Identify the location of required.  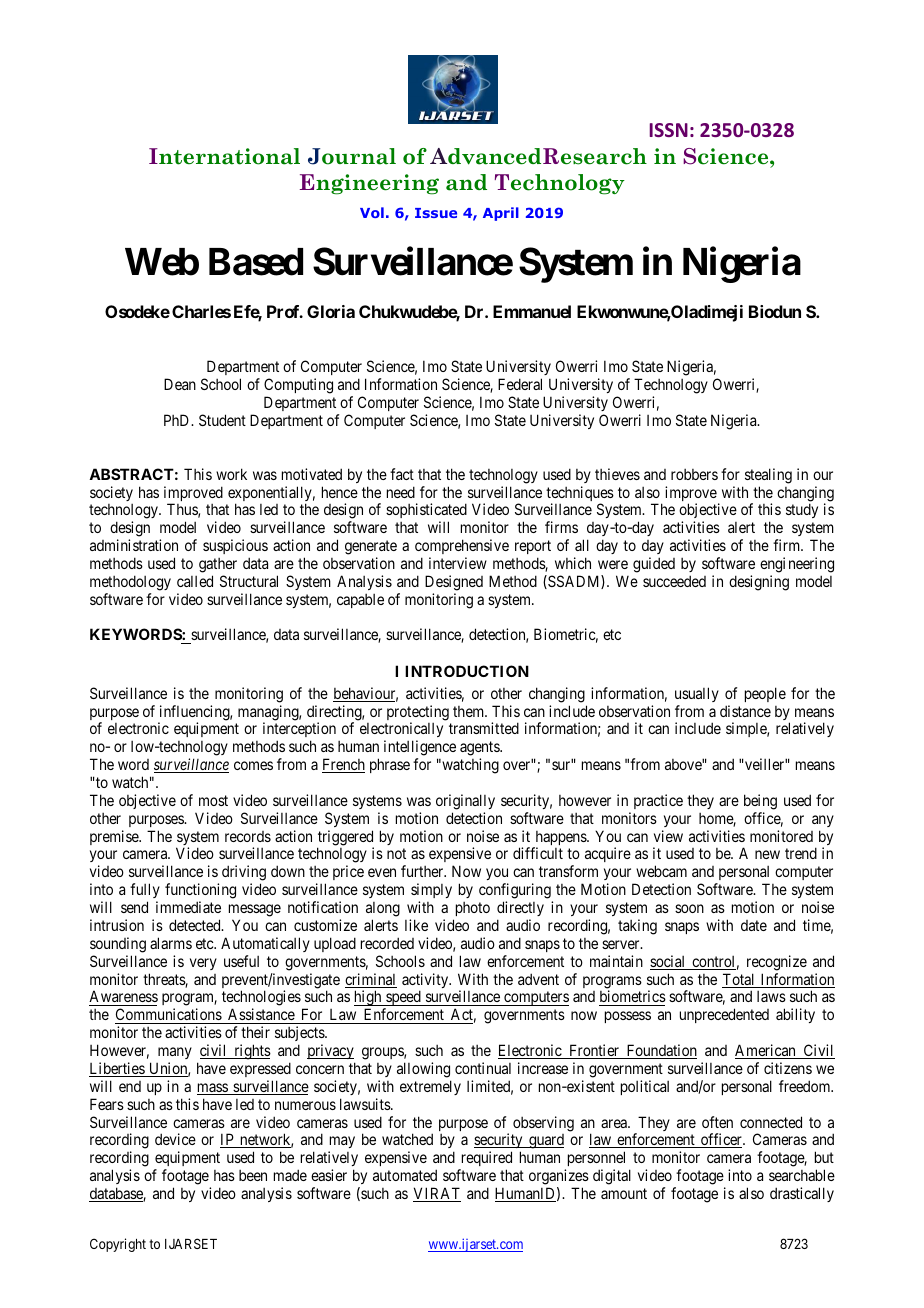
(485, 1160).
